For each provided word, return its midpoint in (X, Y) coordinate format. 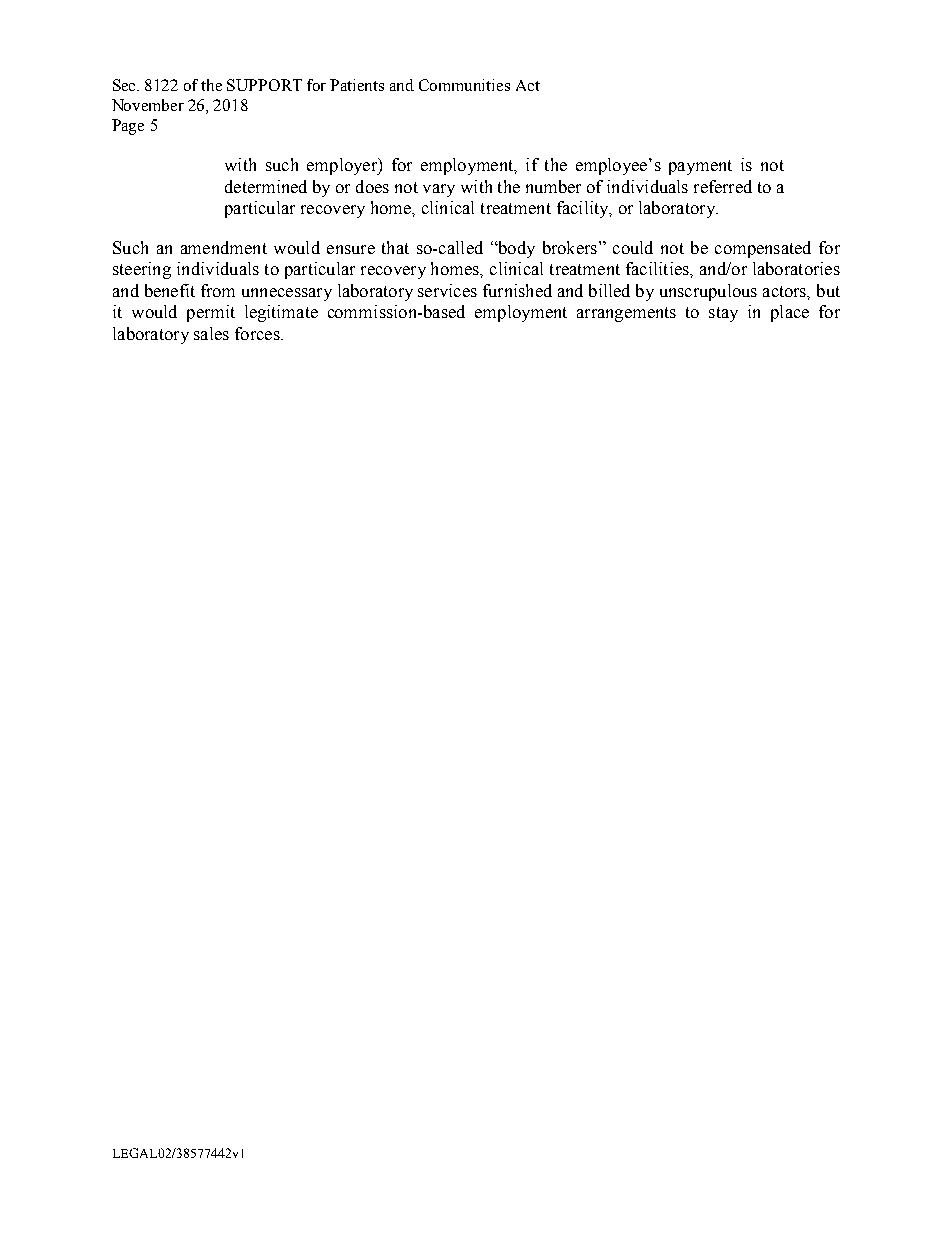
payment (700, 167)
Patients (357, 85)
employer (343, 166)
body (515, 249)
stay (723, 314)
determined (266, 186)
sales (211, 333)
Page (128, 127)
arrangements (626, 314)
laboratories (796, 268)
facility (584, 209)
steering (142, 270)
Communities (464, 85)
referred (723, 186)
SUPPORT (264, 85)
